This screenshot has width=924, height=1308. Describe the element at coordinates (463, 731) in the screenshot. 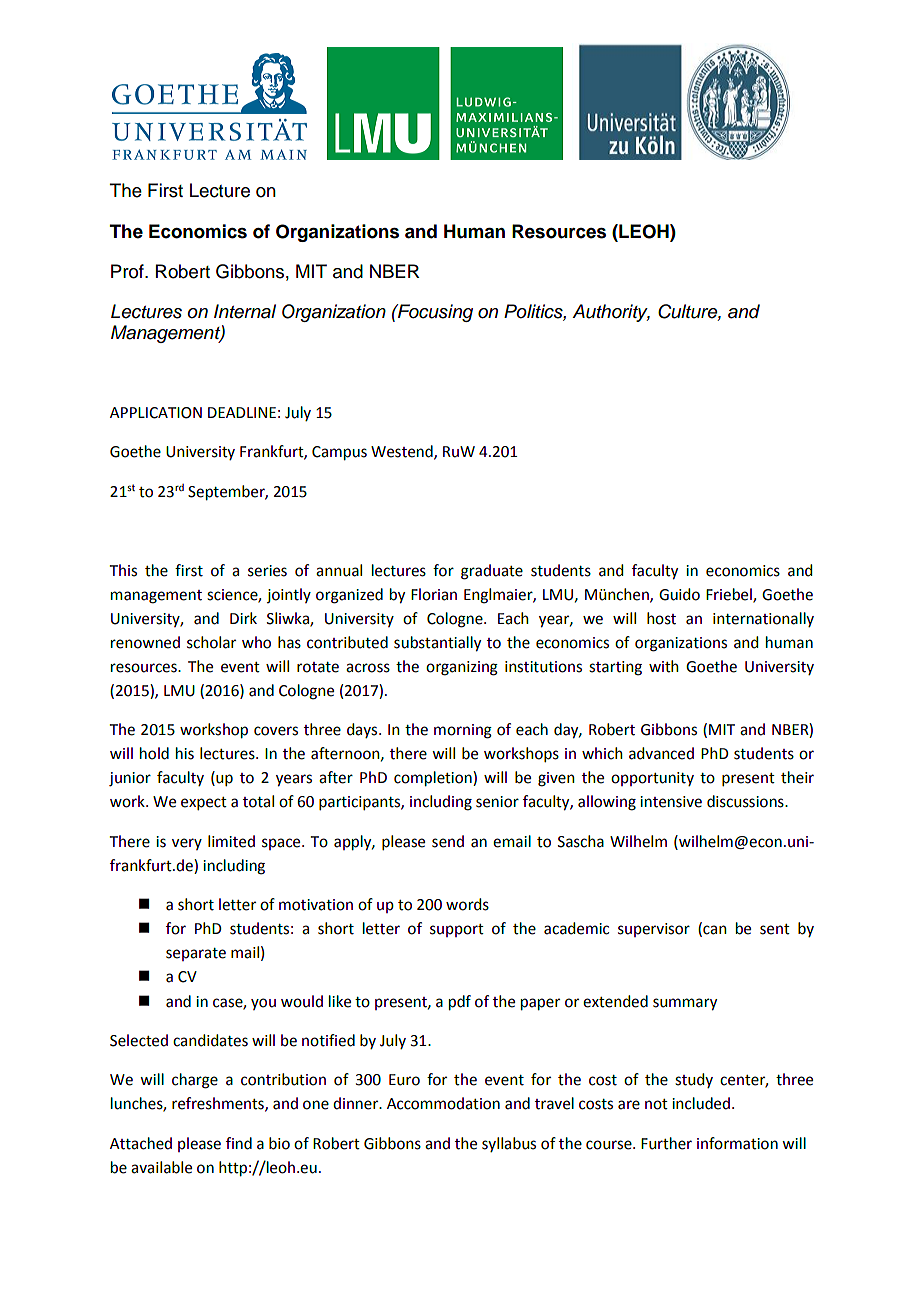

I see `morning` at that location.
